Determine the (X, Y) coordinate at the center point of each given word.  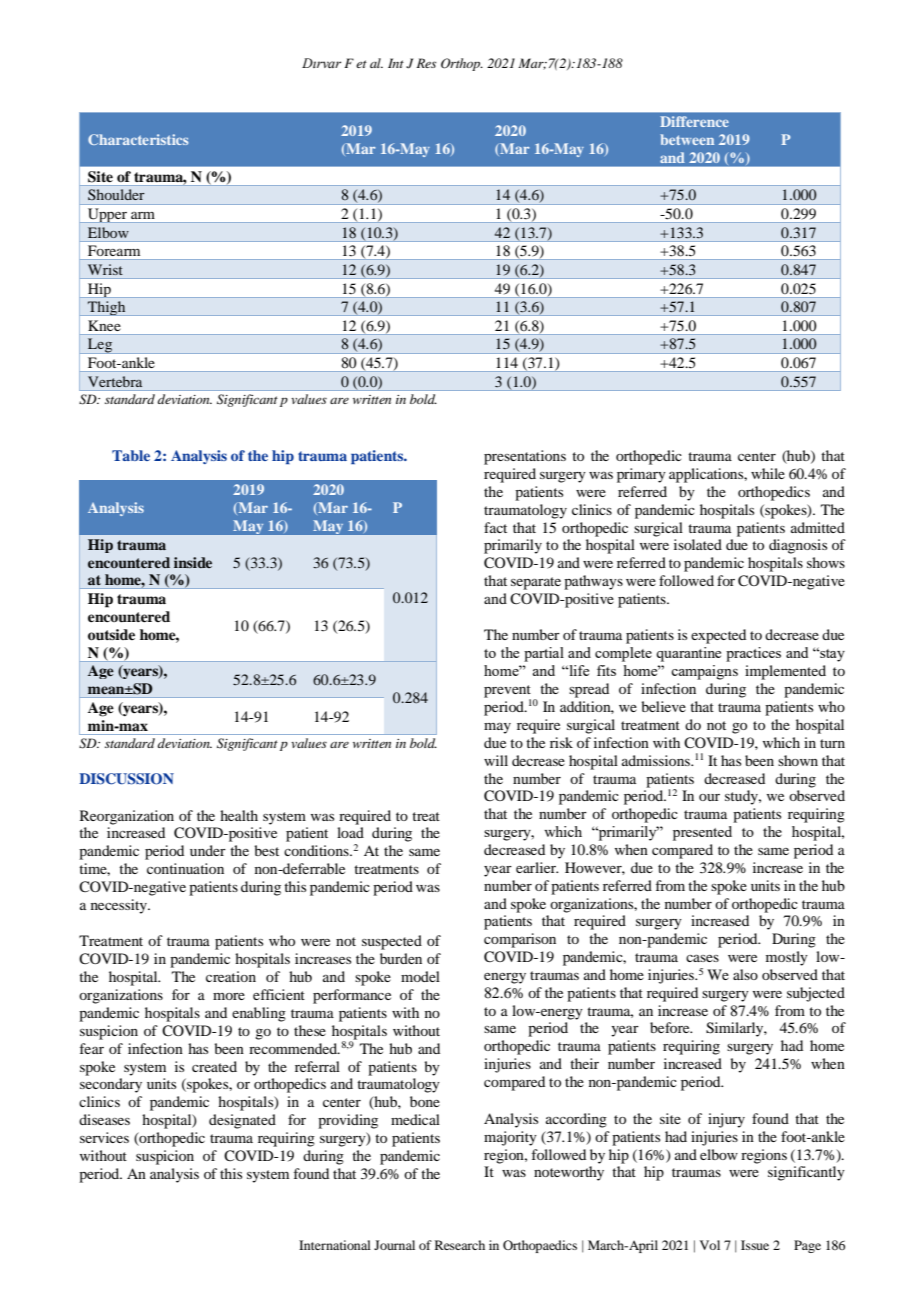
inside (193, 562)
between (687, 139)
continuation (185, 868)
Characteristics (138, 139)
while (768, 473)
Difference (694, 121)
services (104, 1137)
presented (702, 833)
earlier (537, 867)
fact (495, 527)
